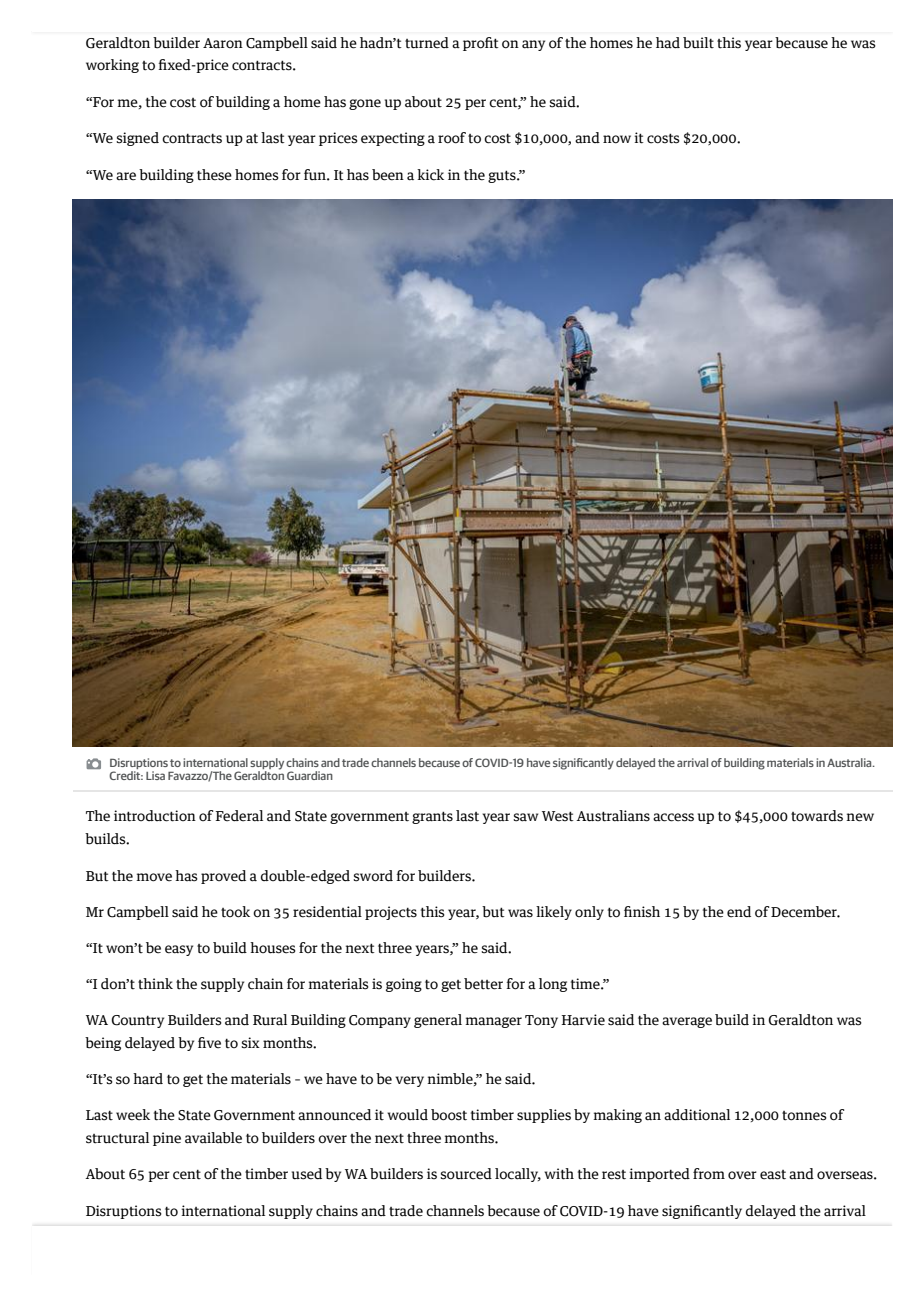 This image has width=924, height=1307. What do you see at coordinates (466, 1174) in the image?
I see `sourced` at bounding box center [466, 1174].
